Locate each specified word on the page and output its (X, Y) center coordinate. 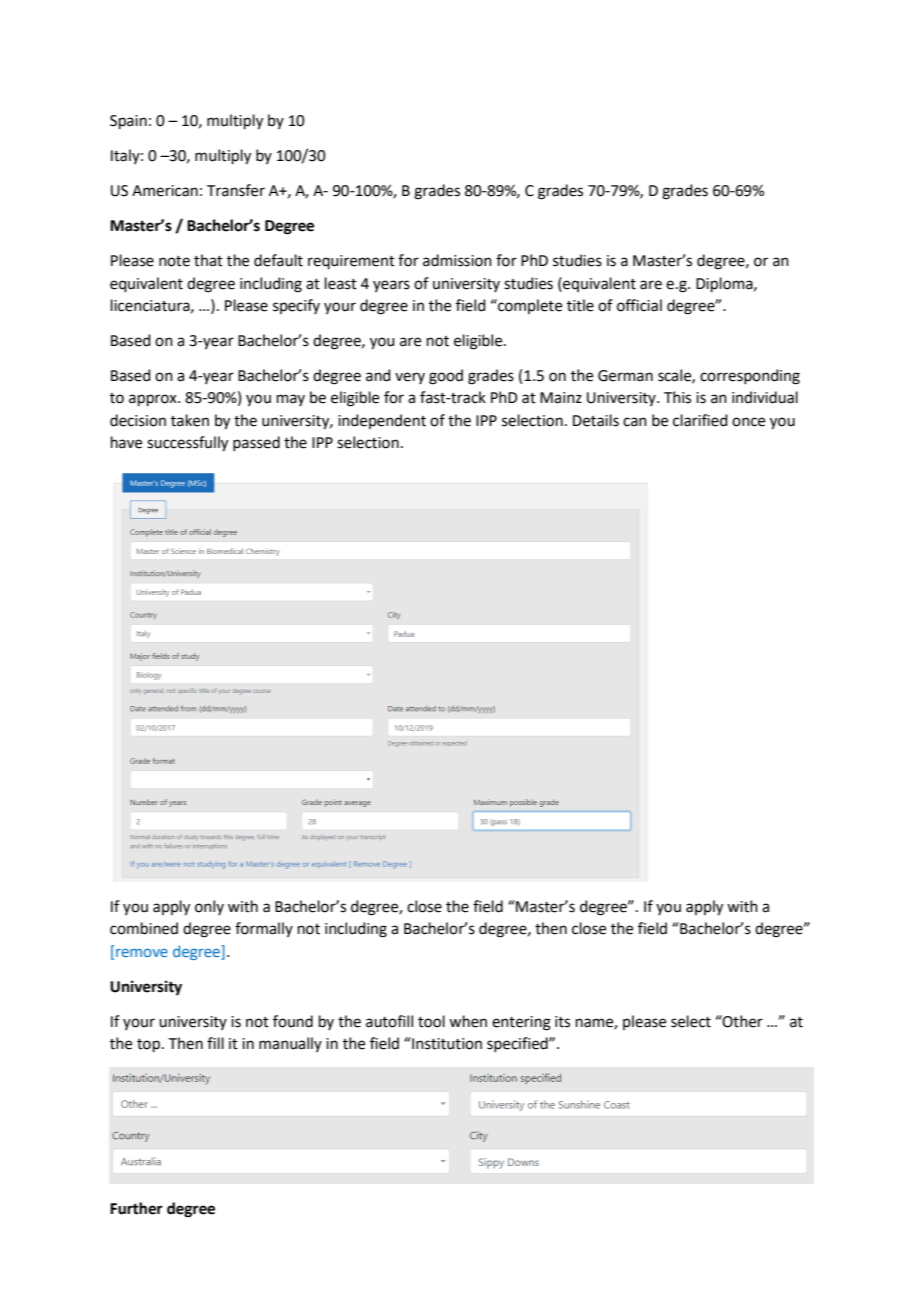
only (209, 907)
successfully (187, 444)
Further (136, 1208)
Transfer (236, 190)
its (562, 1022)
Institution (446, 1043)
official (639, 305)
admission (457, 260)
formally (264, 929)
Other (742, 1021)
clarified (700, 420)
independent (382, 421)
